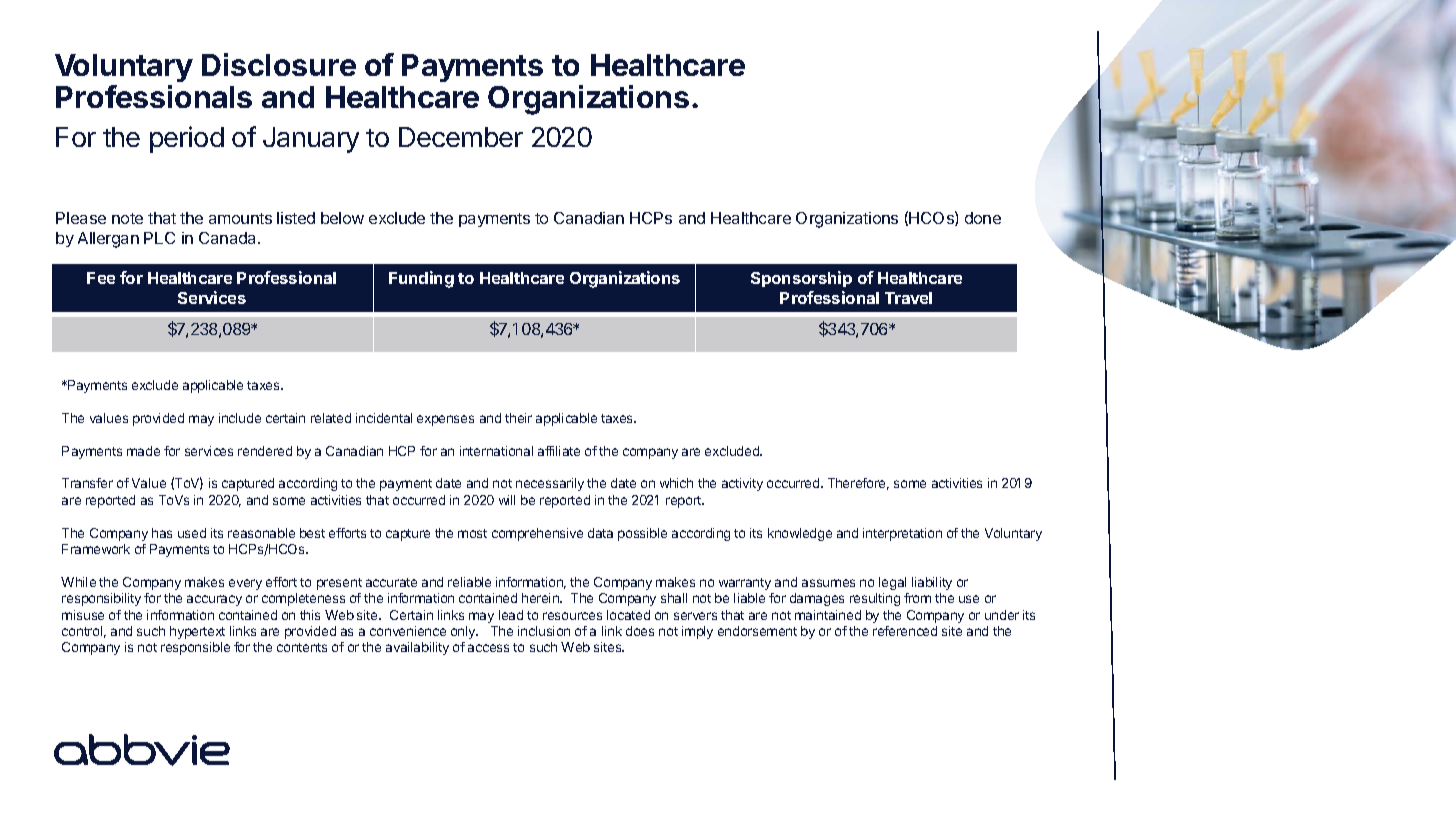 The width and height of the screenshot is (1456, 819). I want to click on December, so click(461, 137).
